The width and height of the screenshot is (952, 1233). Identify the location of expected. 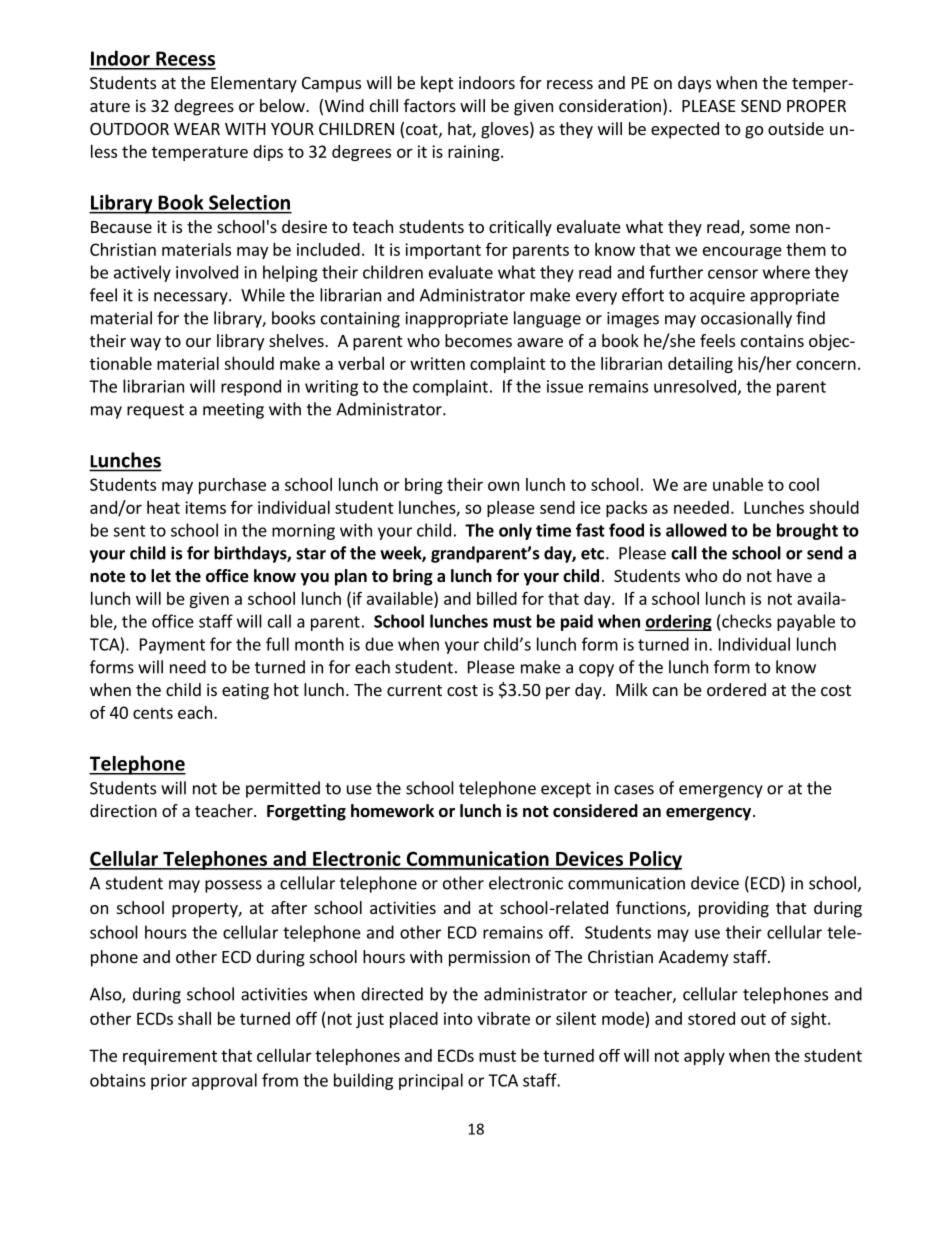
(685, 130).
